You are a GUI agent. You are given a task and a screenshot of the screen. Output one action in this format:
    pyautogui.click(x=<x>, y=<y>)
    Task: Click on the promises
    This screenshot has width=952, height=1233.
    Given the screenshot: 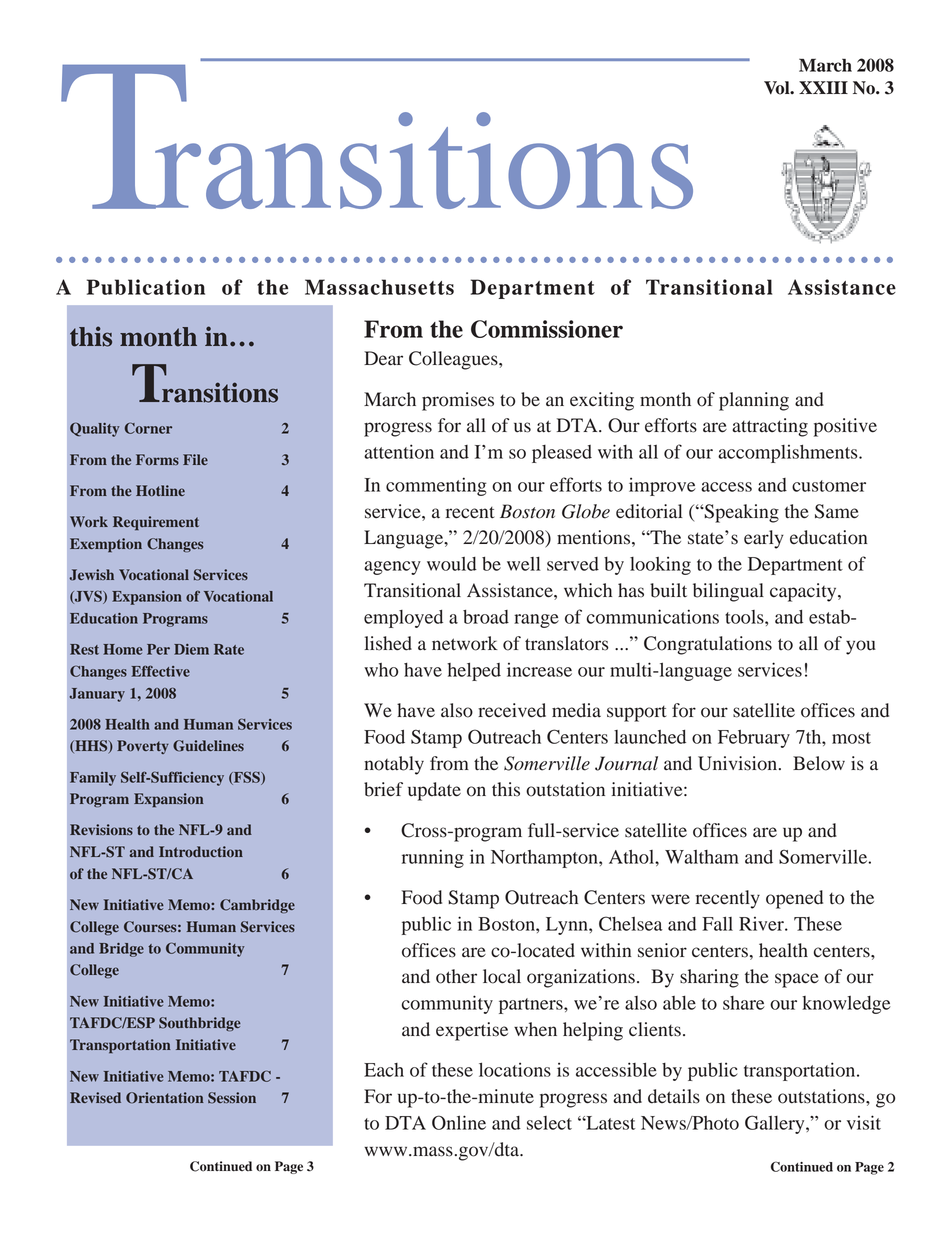 What is the action you would take?
    pyautogui.click(x=458, y=401)
